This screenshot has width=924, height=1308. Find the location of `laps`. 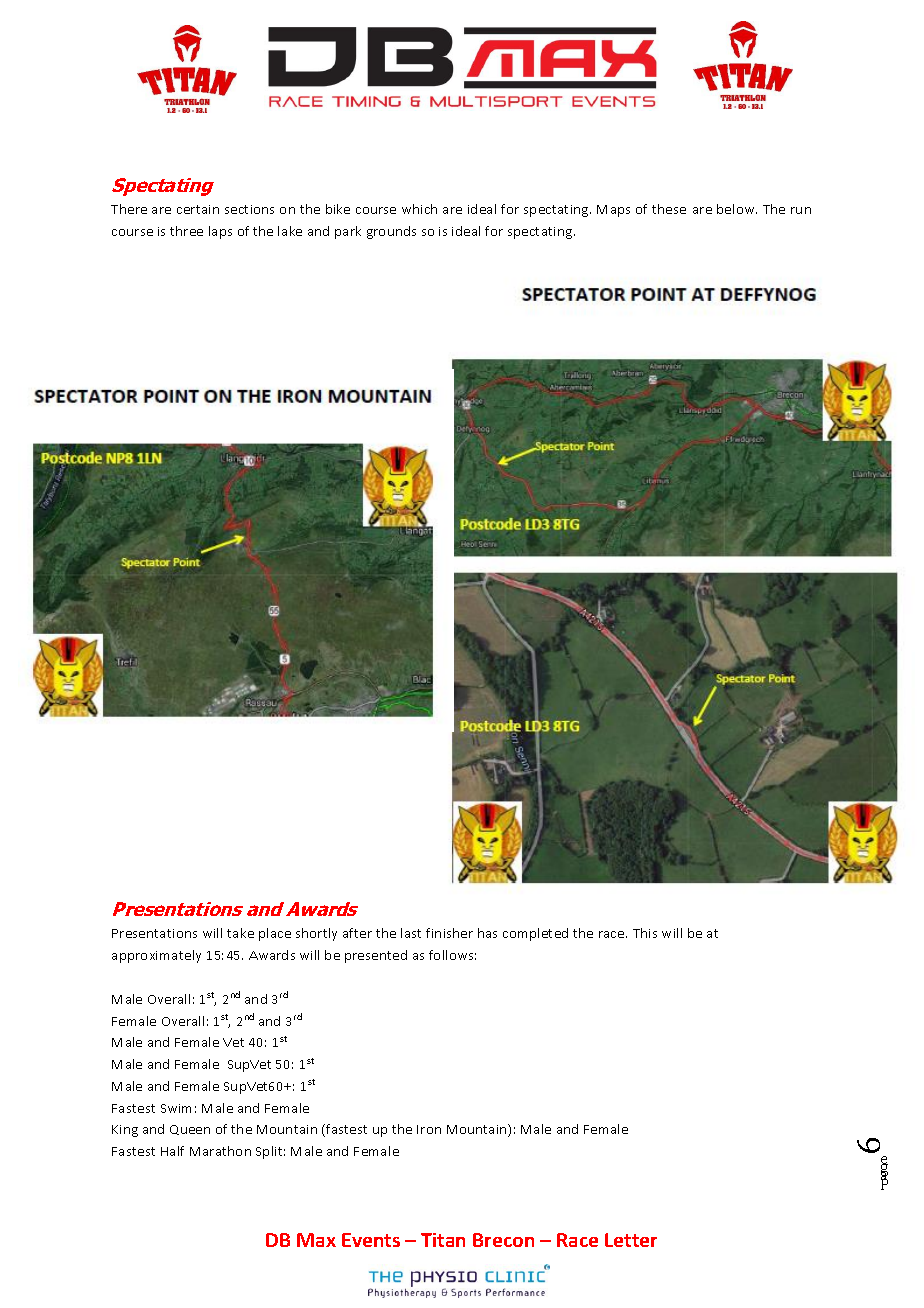

laps is located at coordinates (220, 232).
